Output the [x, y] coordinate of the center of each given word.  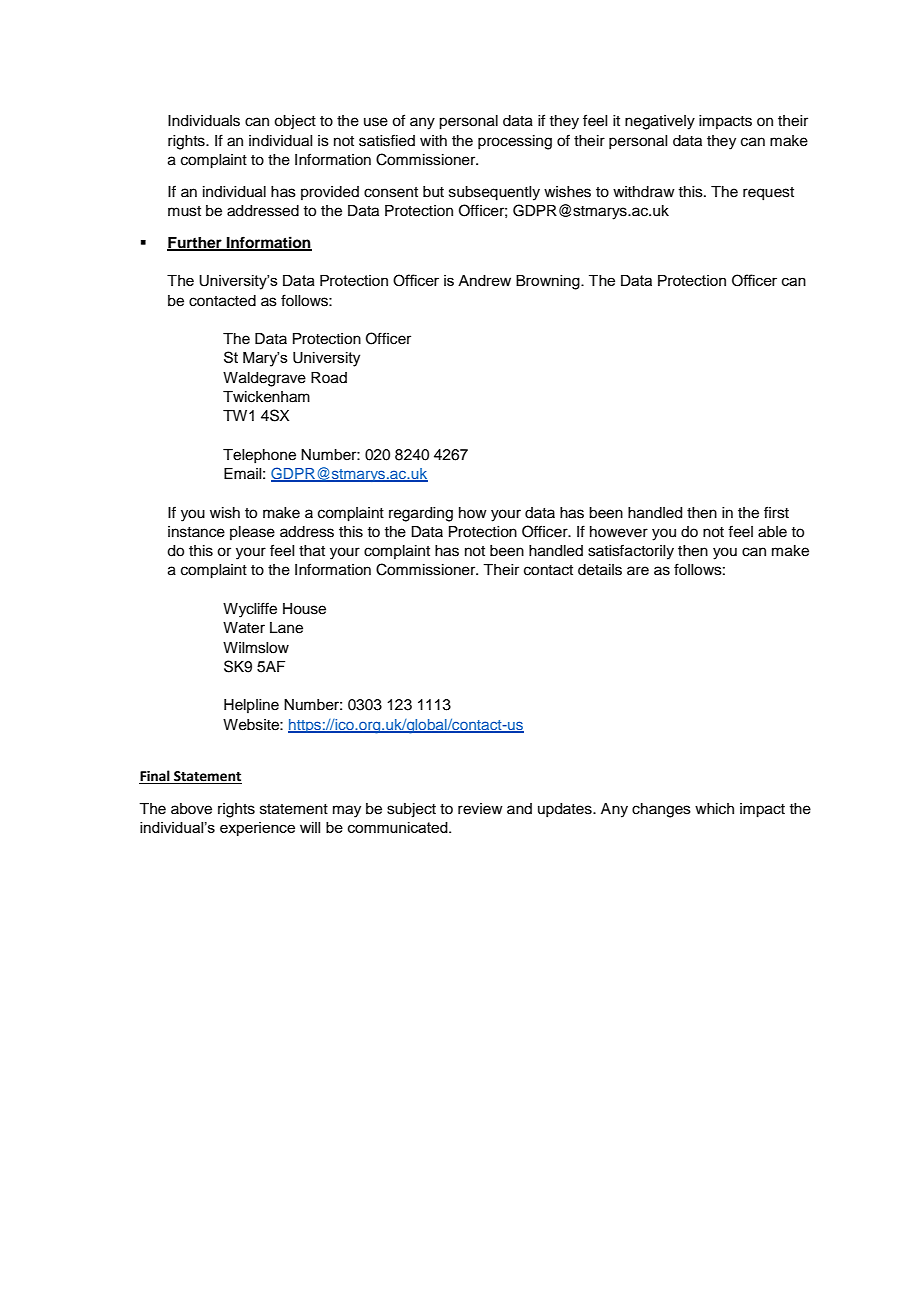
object [295, 122]
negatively [660, 122]
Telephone [259, 456]
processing [515, 142]
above [191, 809]
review [480, 809]
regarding [421, 514]
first [776, 512]
